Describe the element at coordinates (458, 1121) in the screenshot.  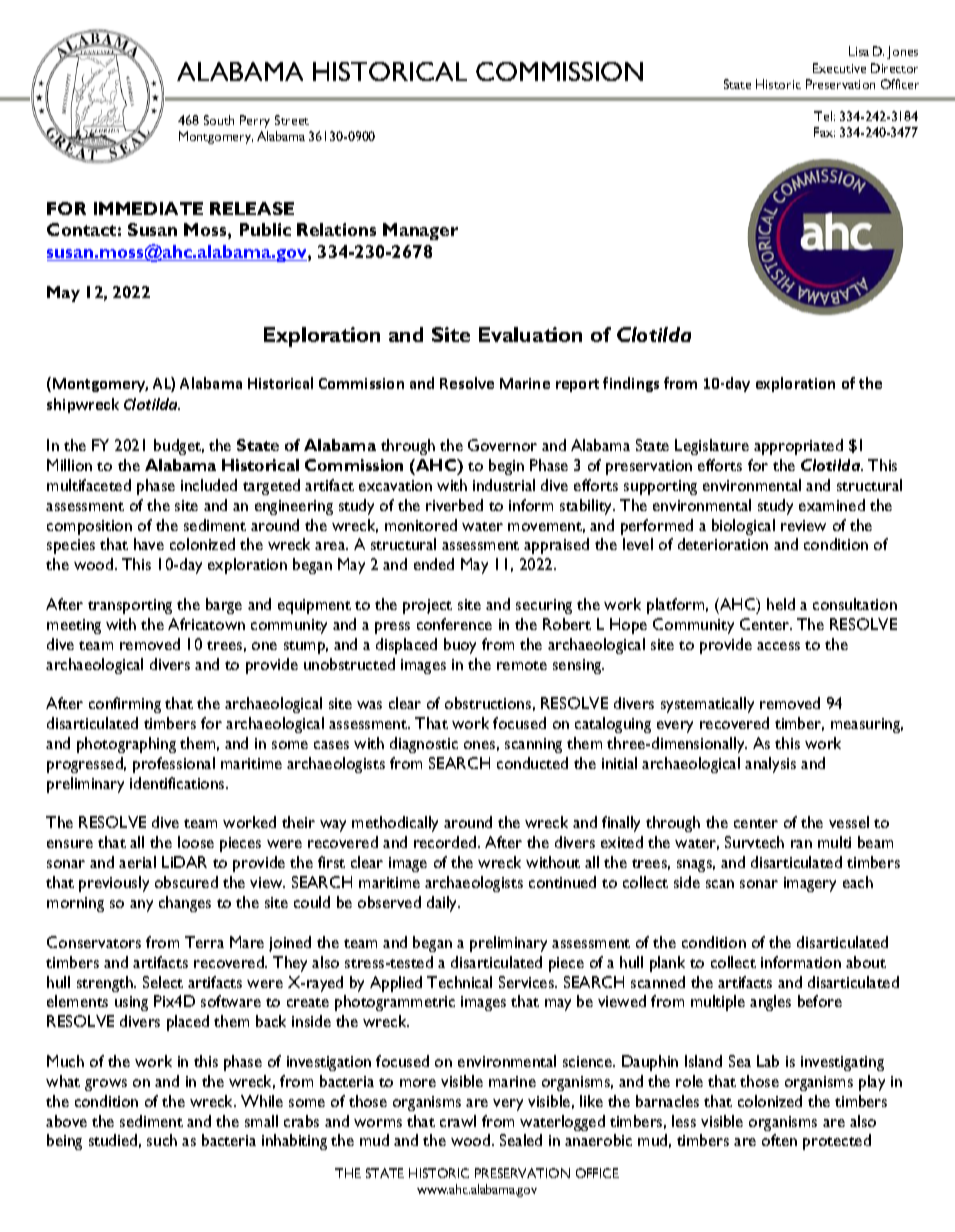
I see `crawl` at that location.
